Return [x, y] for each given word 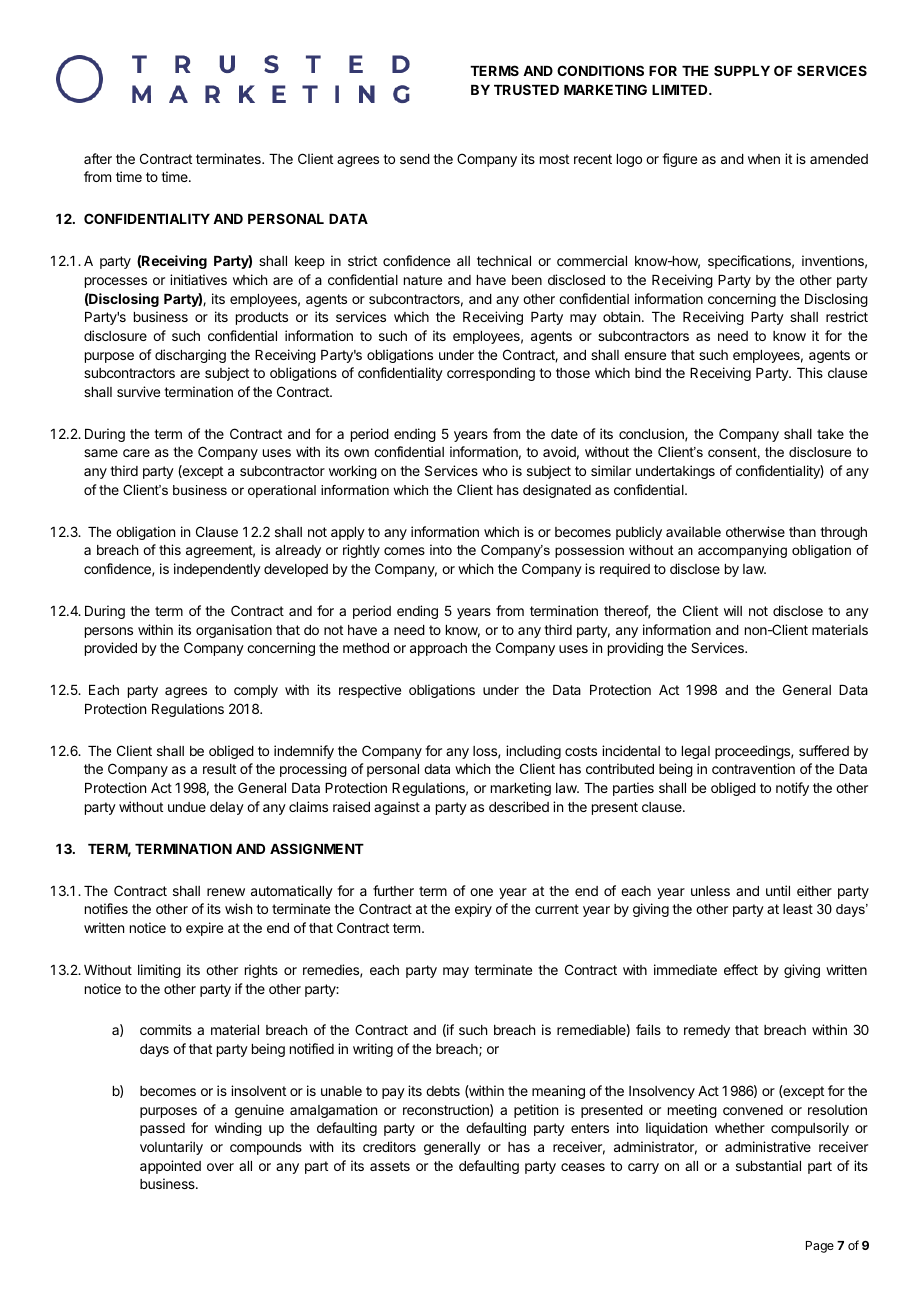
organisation [234, 631]
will [733, 610]
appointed [170, 1167]
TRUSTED [526, 89]
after [98, 158]
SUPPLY [742, 70]
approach [438, 649]
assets [390, 1166]
